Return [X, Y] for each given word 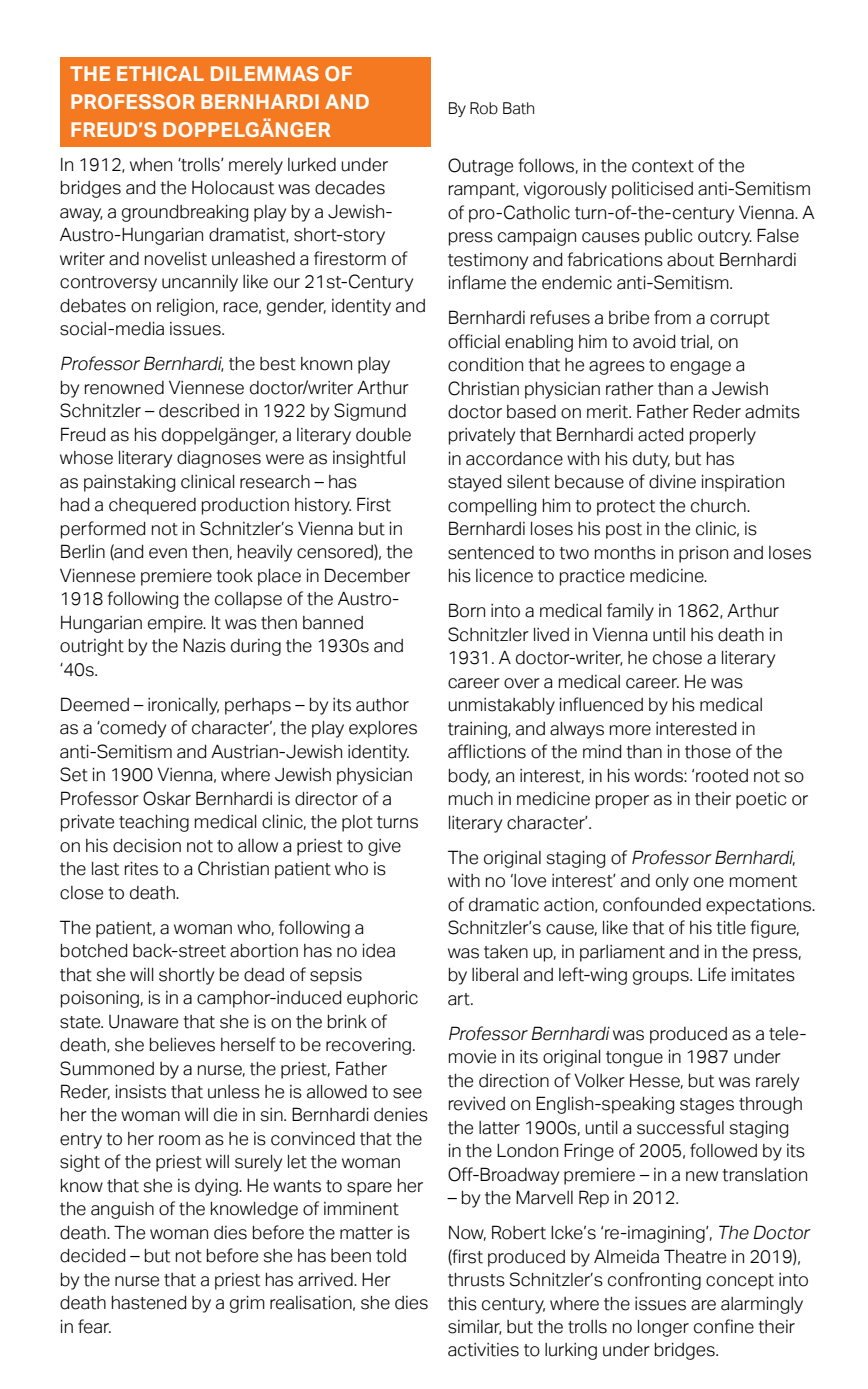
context [663, 166]
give [384, 847]
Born [467, 610]
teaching [154, 823]
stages [707, 1106]
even [168, 553]
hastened [149, 1303]
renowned [124, 388]
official [474, 341]
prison [703, 554]
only [672, 882]
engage [700, 368]
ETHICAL [160, 73]
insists [140, 1091]
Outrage [480, 167]
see [407, 1093]
